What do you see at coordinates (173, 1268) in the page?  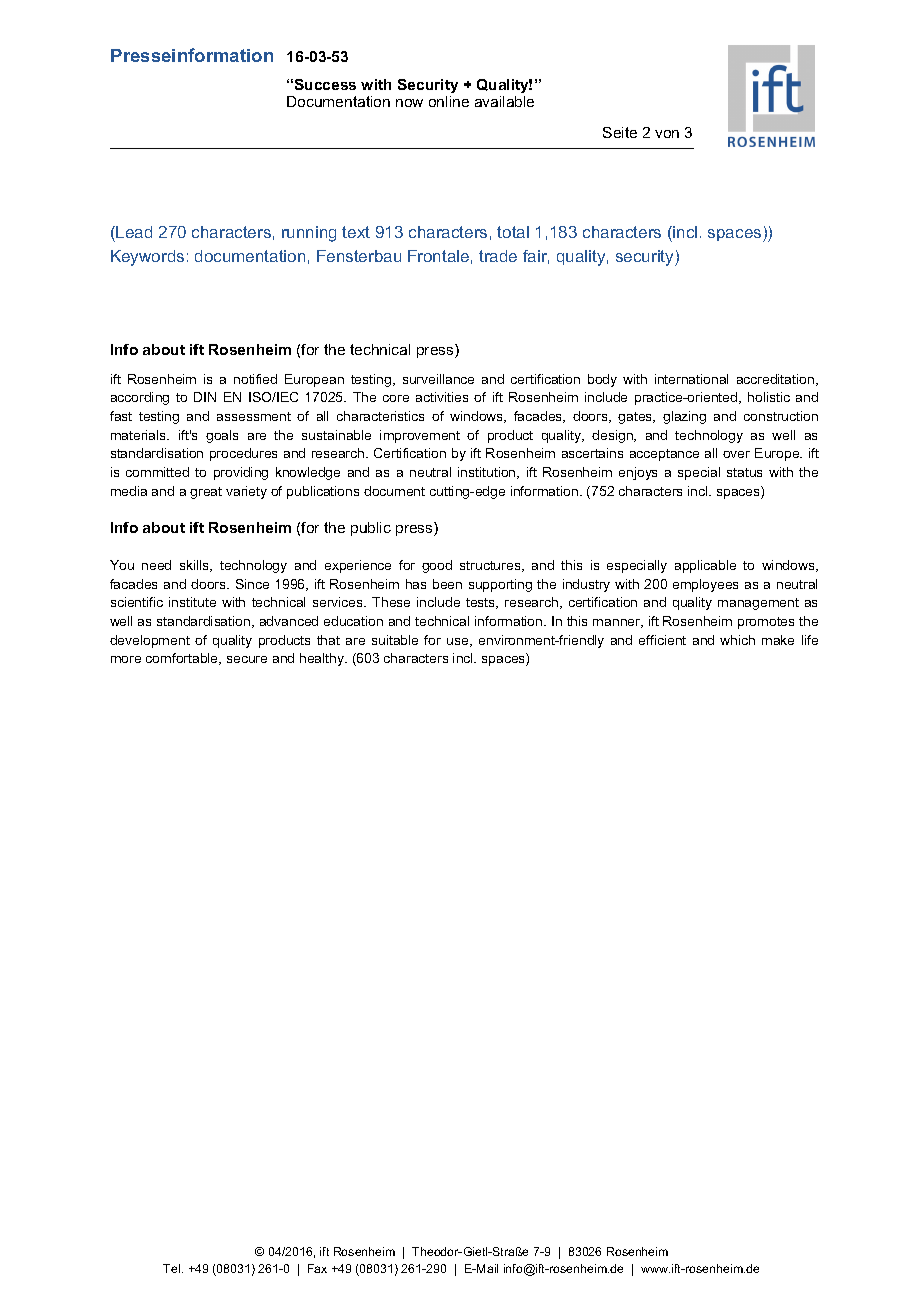 I see `Tel` at bounding box center [173, 1268].
